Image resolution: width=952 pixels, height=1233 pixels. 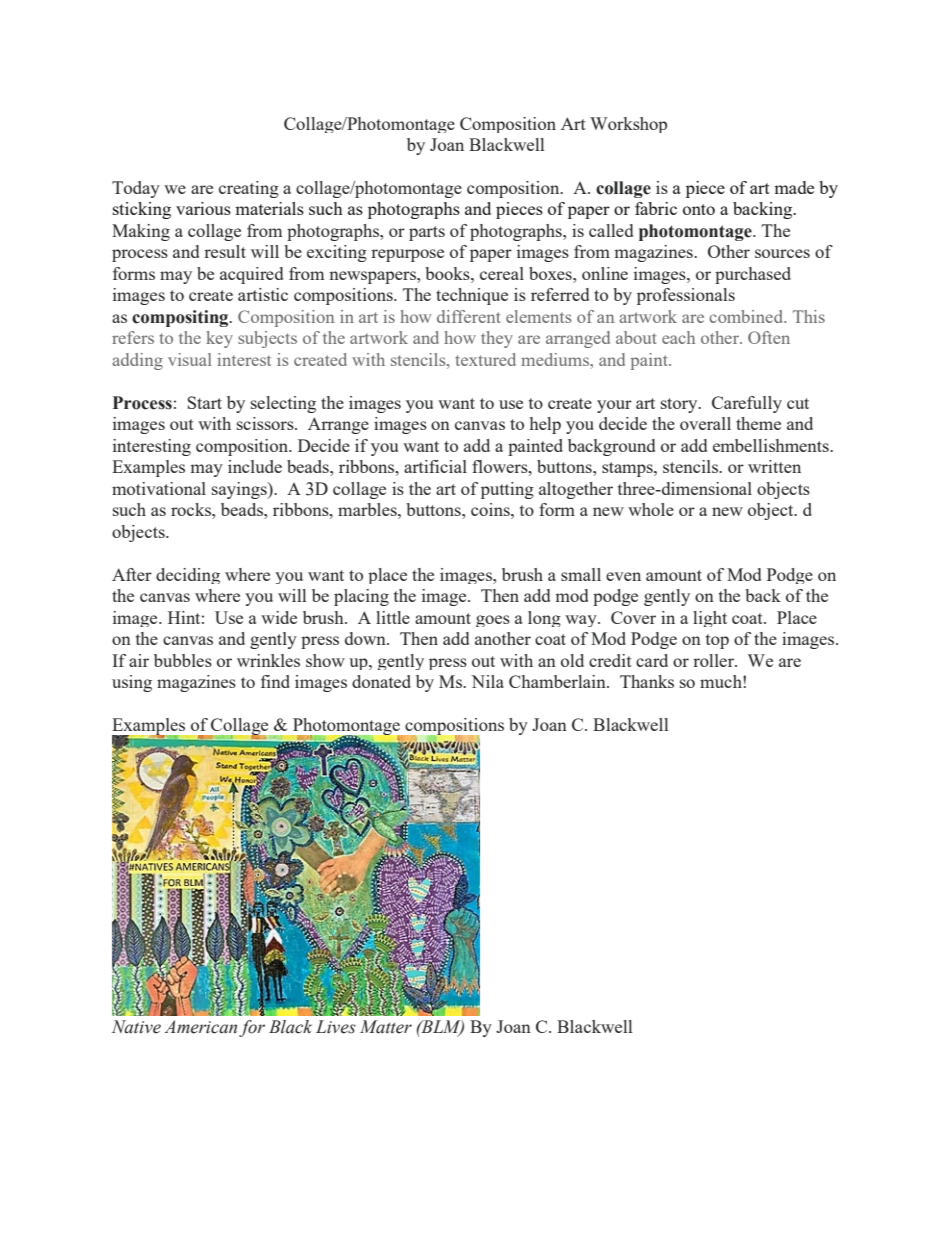 What do you see at coordinates (710, 619) in the screenshot?
I see `light` at bounding box center [710, 619].
